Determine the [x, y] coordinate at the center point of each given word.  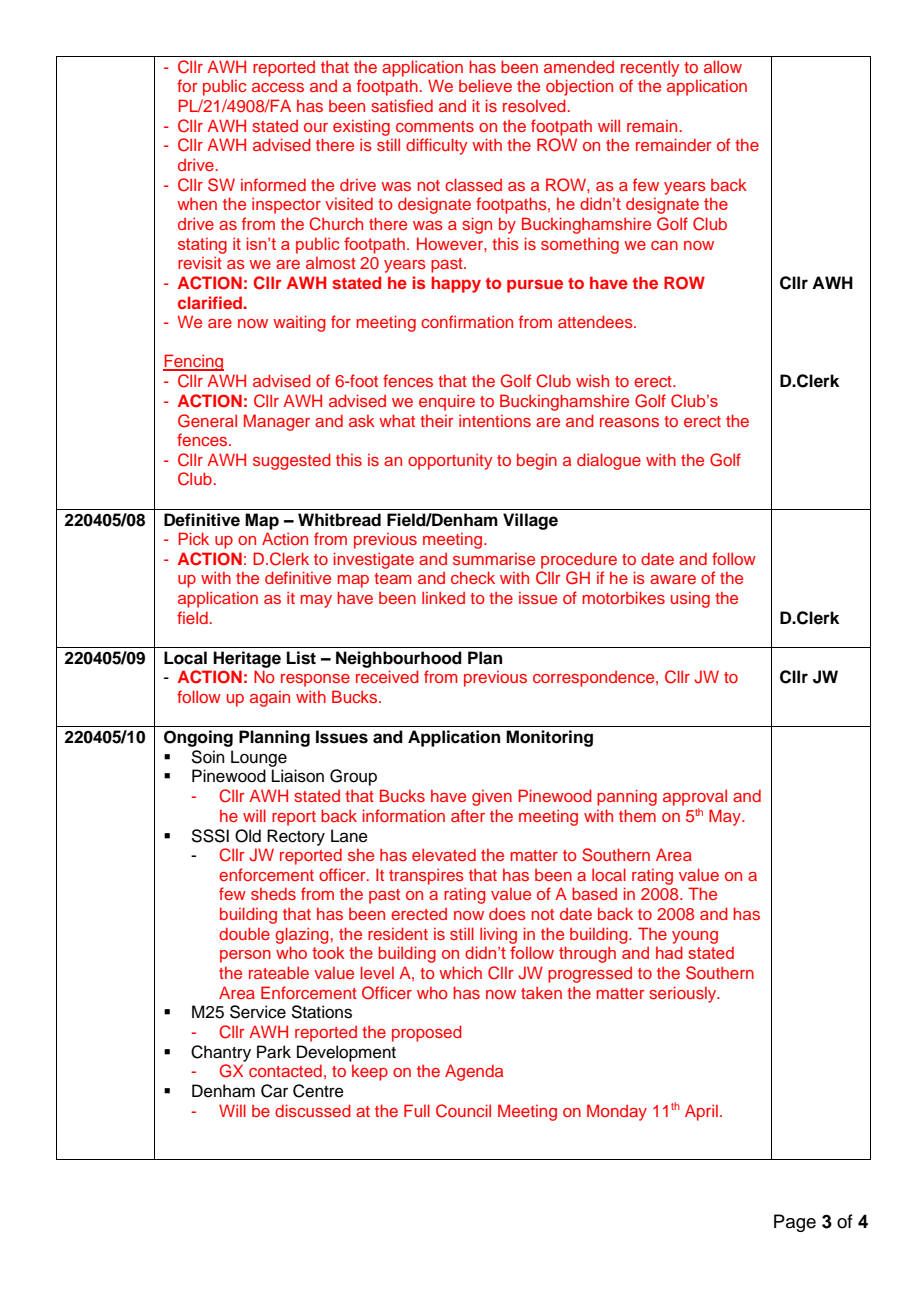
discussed [313, 1110]
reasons [629, 422]
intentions [495, 420]
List [301, 658]
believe [485, 85]
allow [723, 66]
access [278, 87]
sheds [273, 893]
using [690, 600]
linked [443, 597]
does [507, 913]
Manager [277, 422]
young [695, 937]
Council [463, 1111]
